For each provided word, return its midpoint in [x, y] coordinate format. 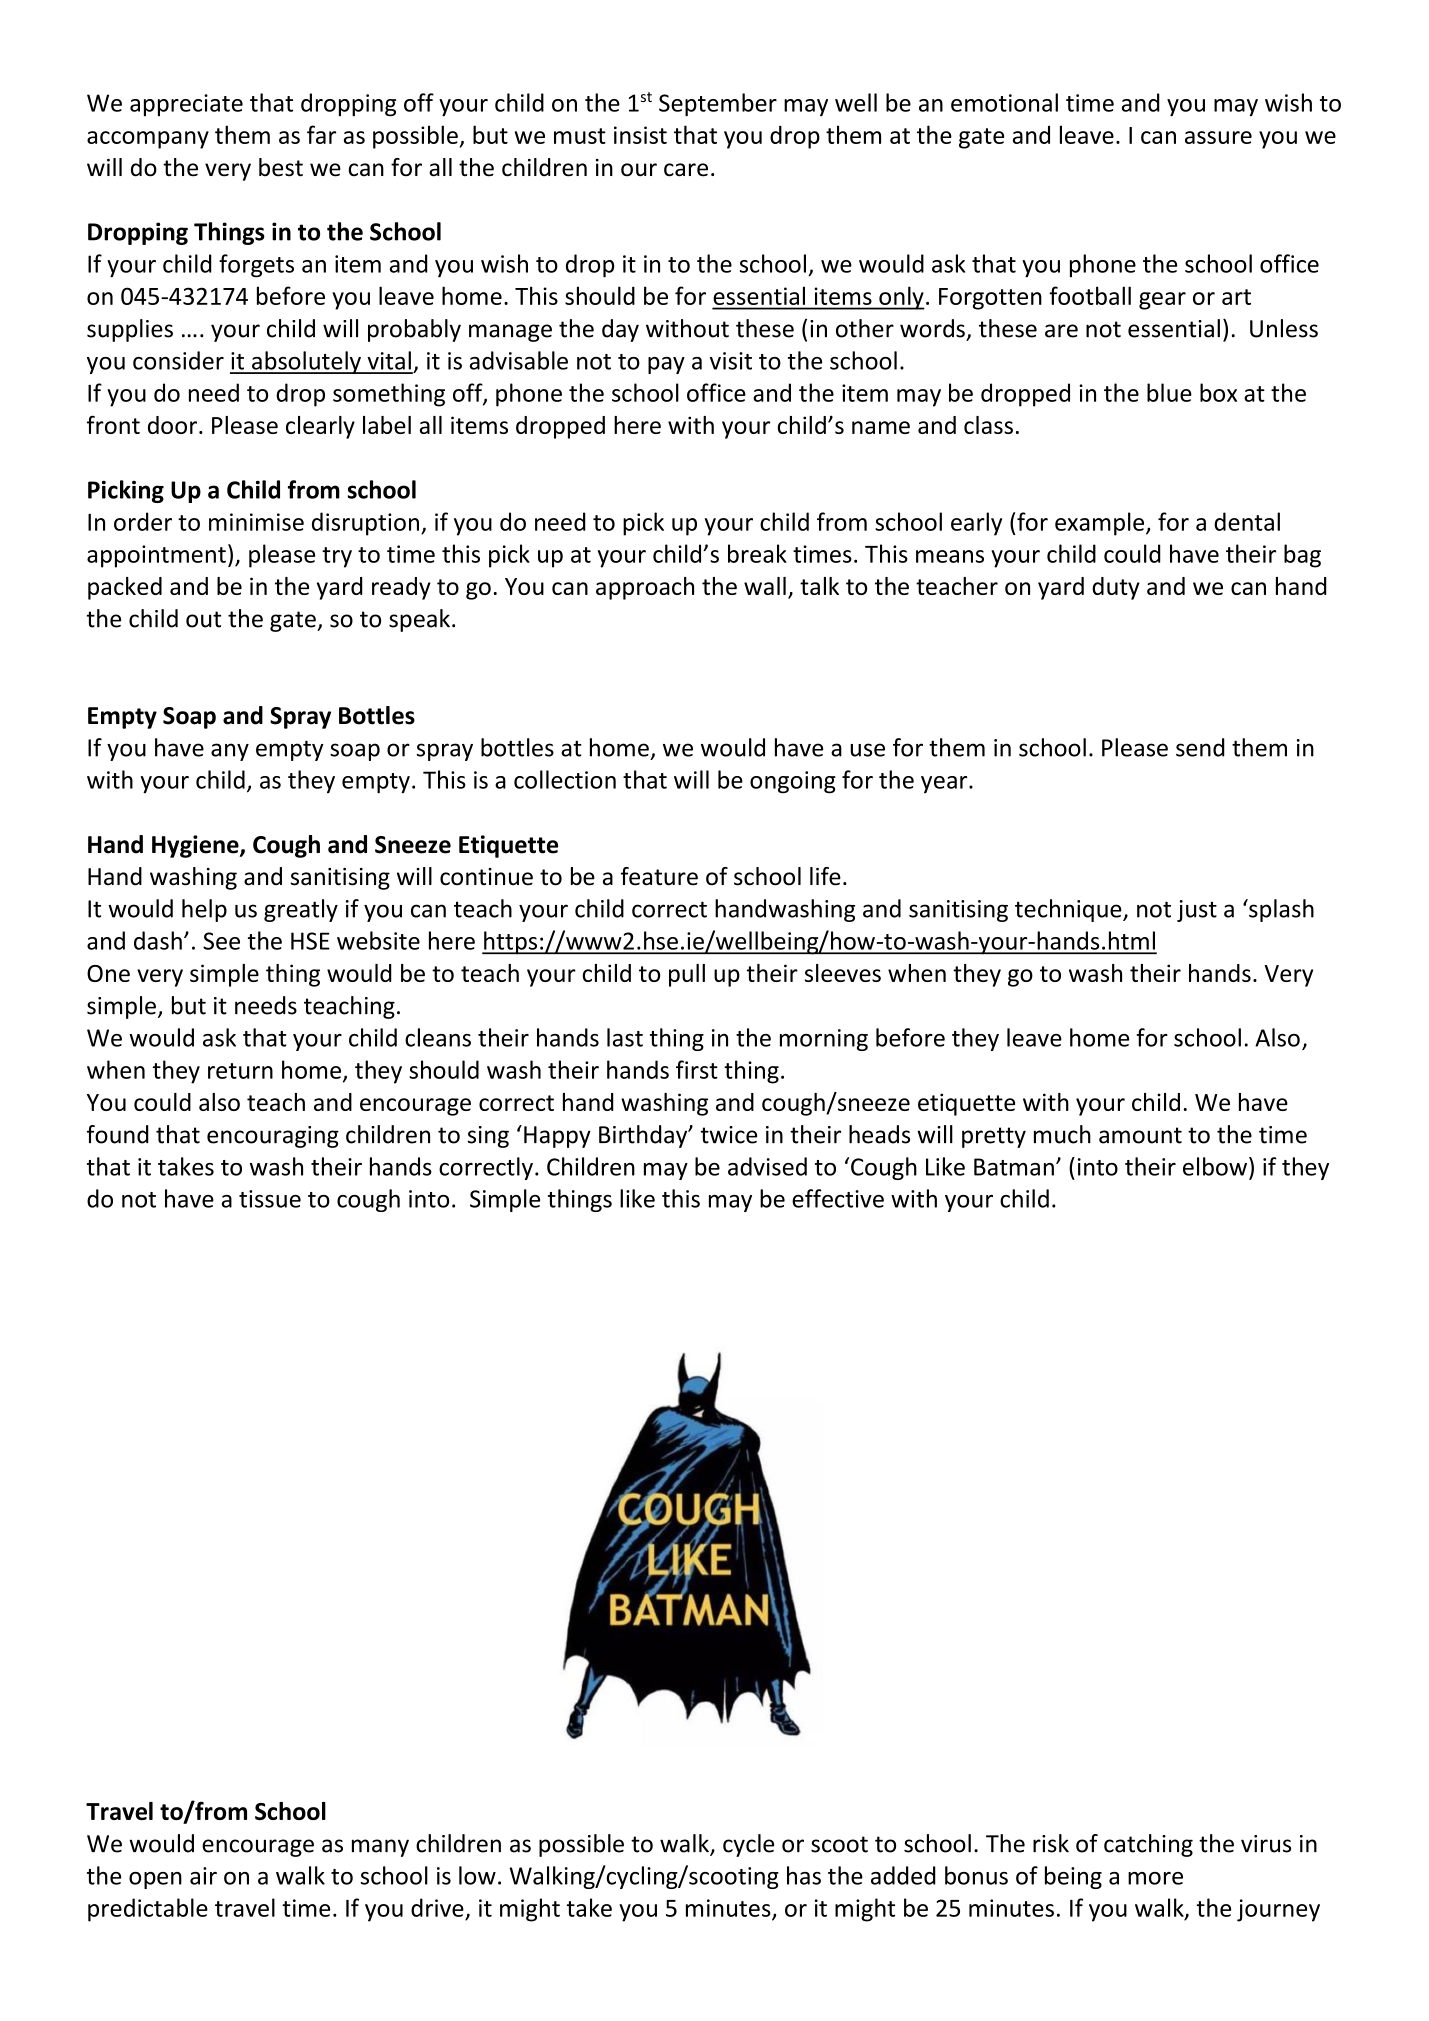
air [203, 1876]
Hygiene [196, 846]
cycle [748, 1845]
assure [1218, 137]
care [686, 170]
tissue [270, 1199]
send [1200, 747]
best [281, 167]
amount [1140, 1135]
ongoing [793, 782]
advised [767, 1166]
